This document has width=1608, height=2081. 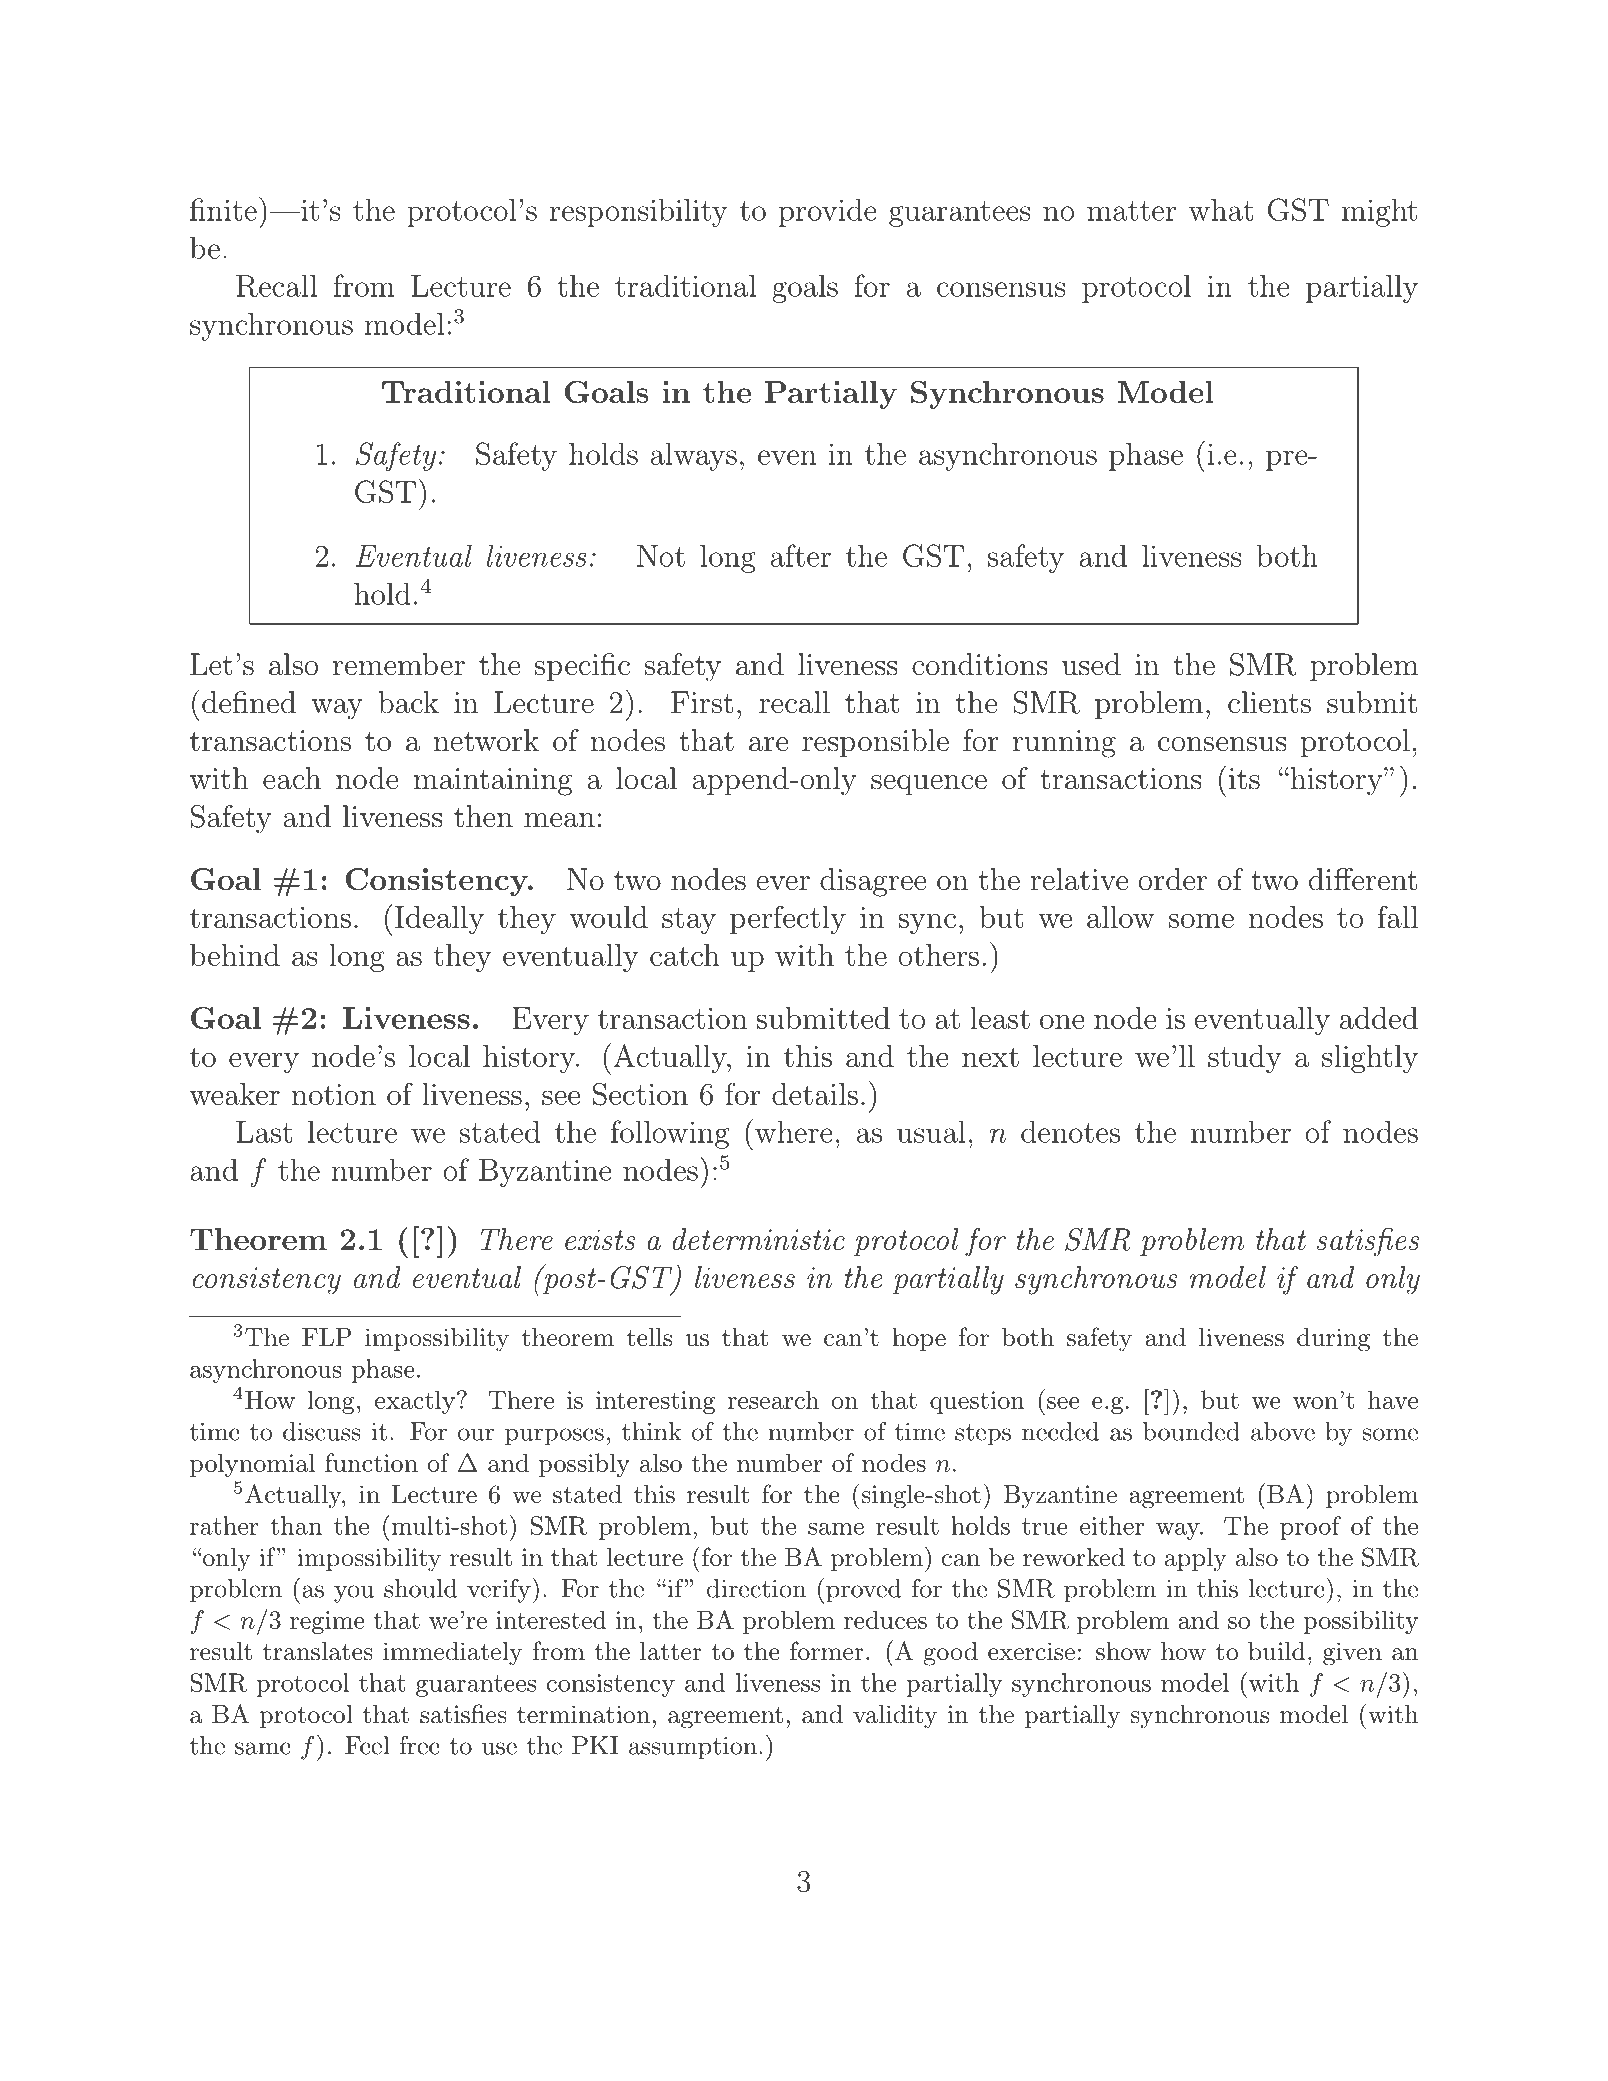 I want to click on research, so click(x=773, y=1399).
